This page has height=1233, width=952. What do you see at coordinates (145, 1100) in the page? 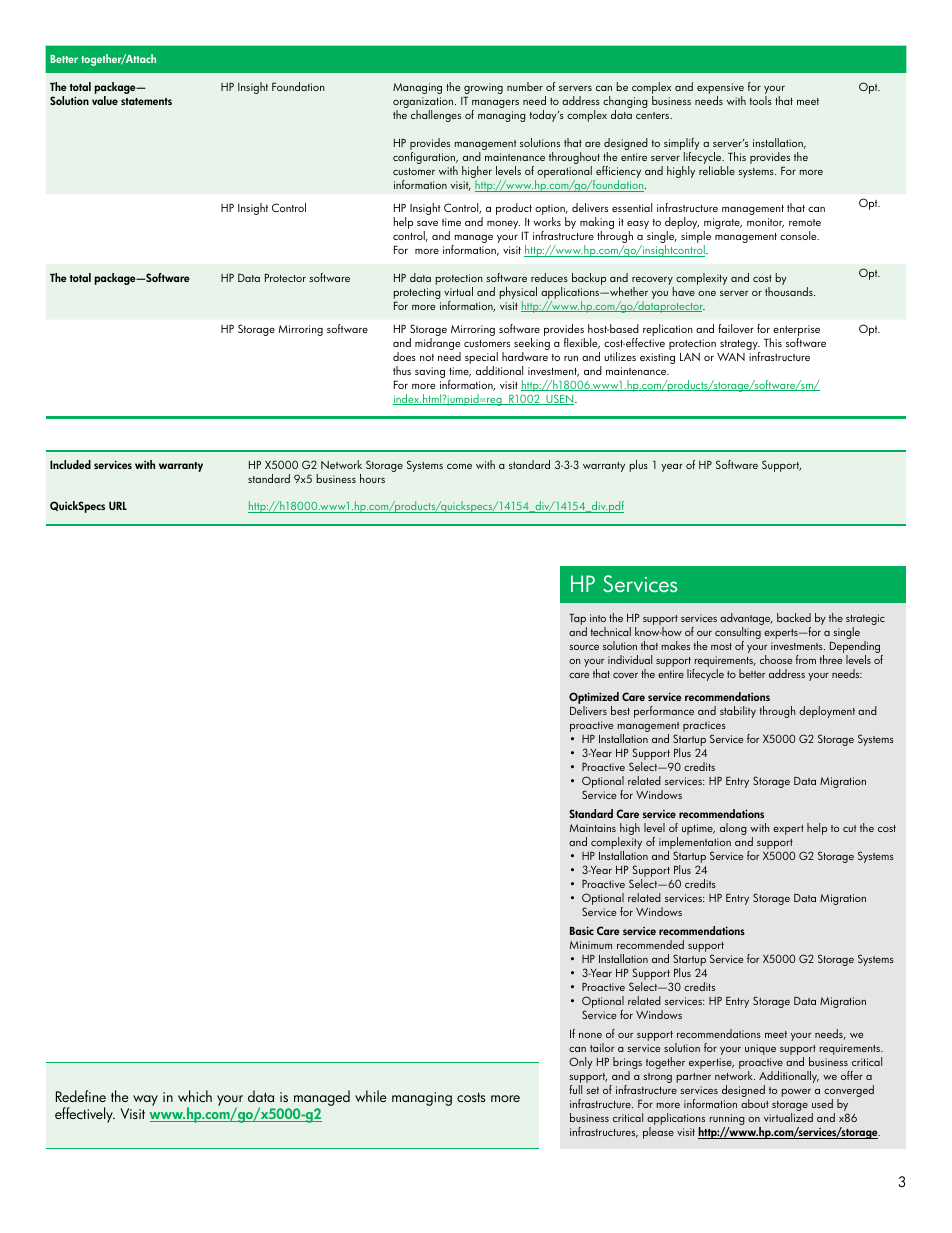
I see `way` at bounding box center [145, 1100].
